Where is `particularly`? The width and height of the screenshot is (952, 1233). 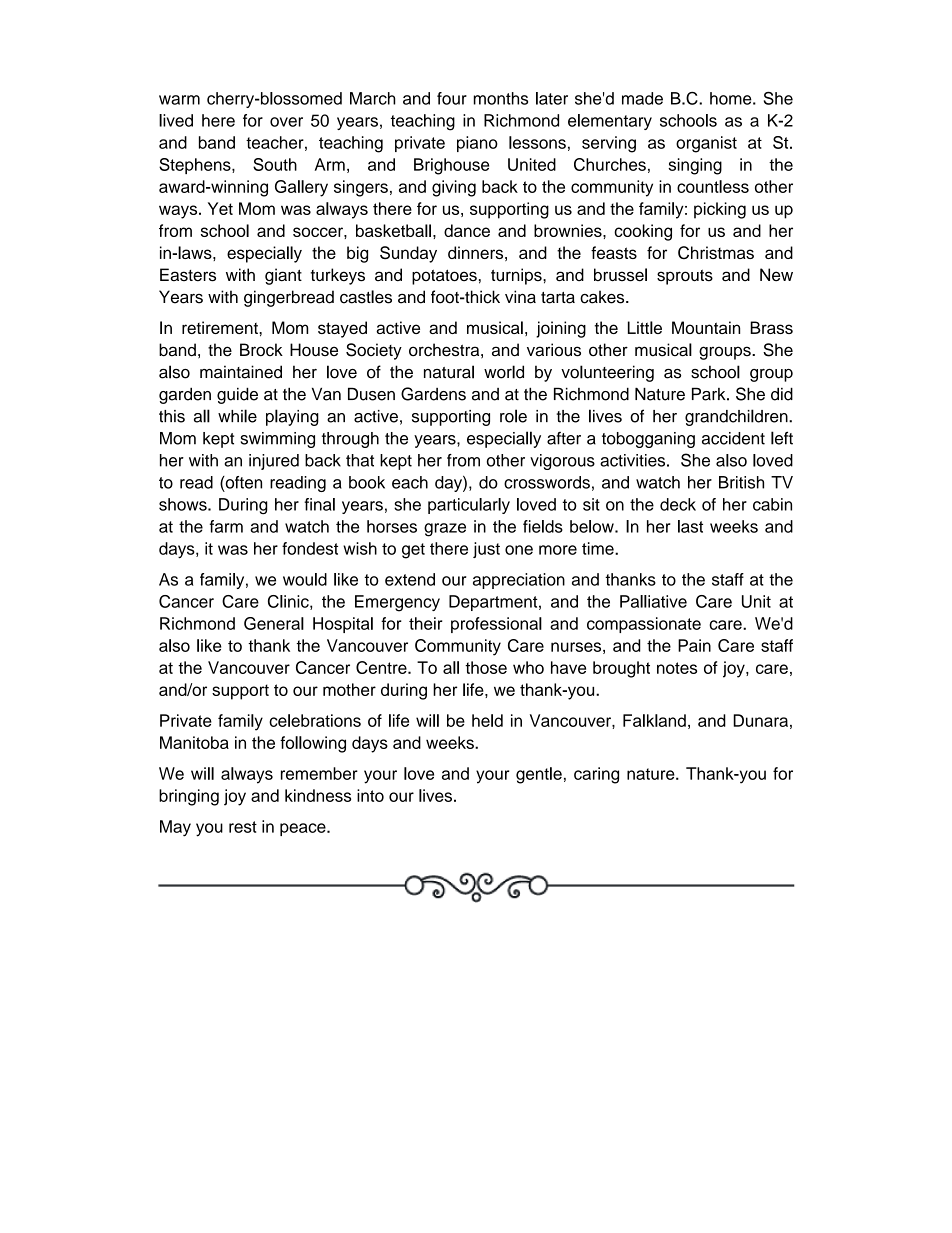 particularly is located at coordinates (469, 506).
